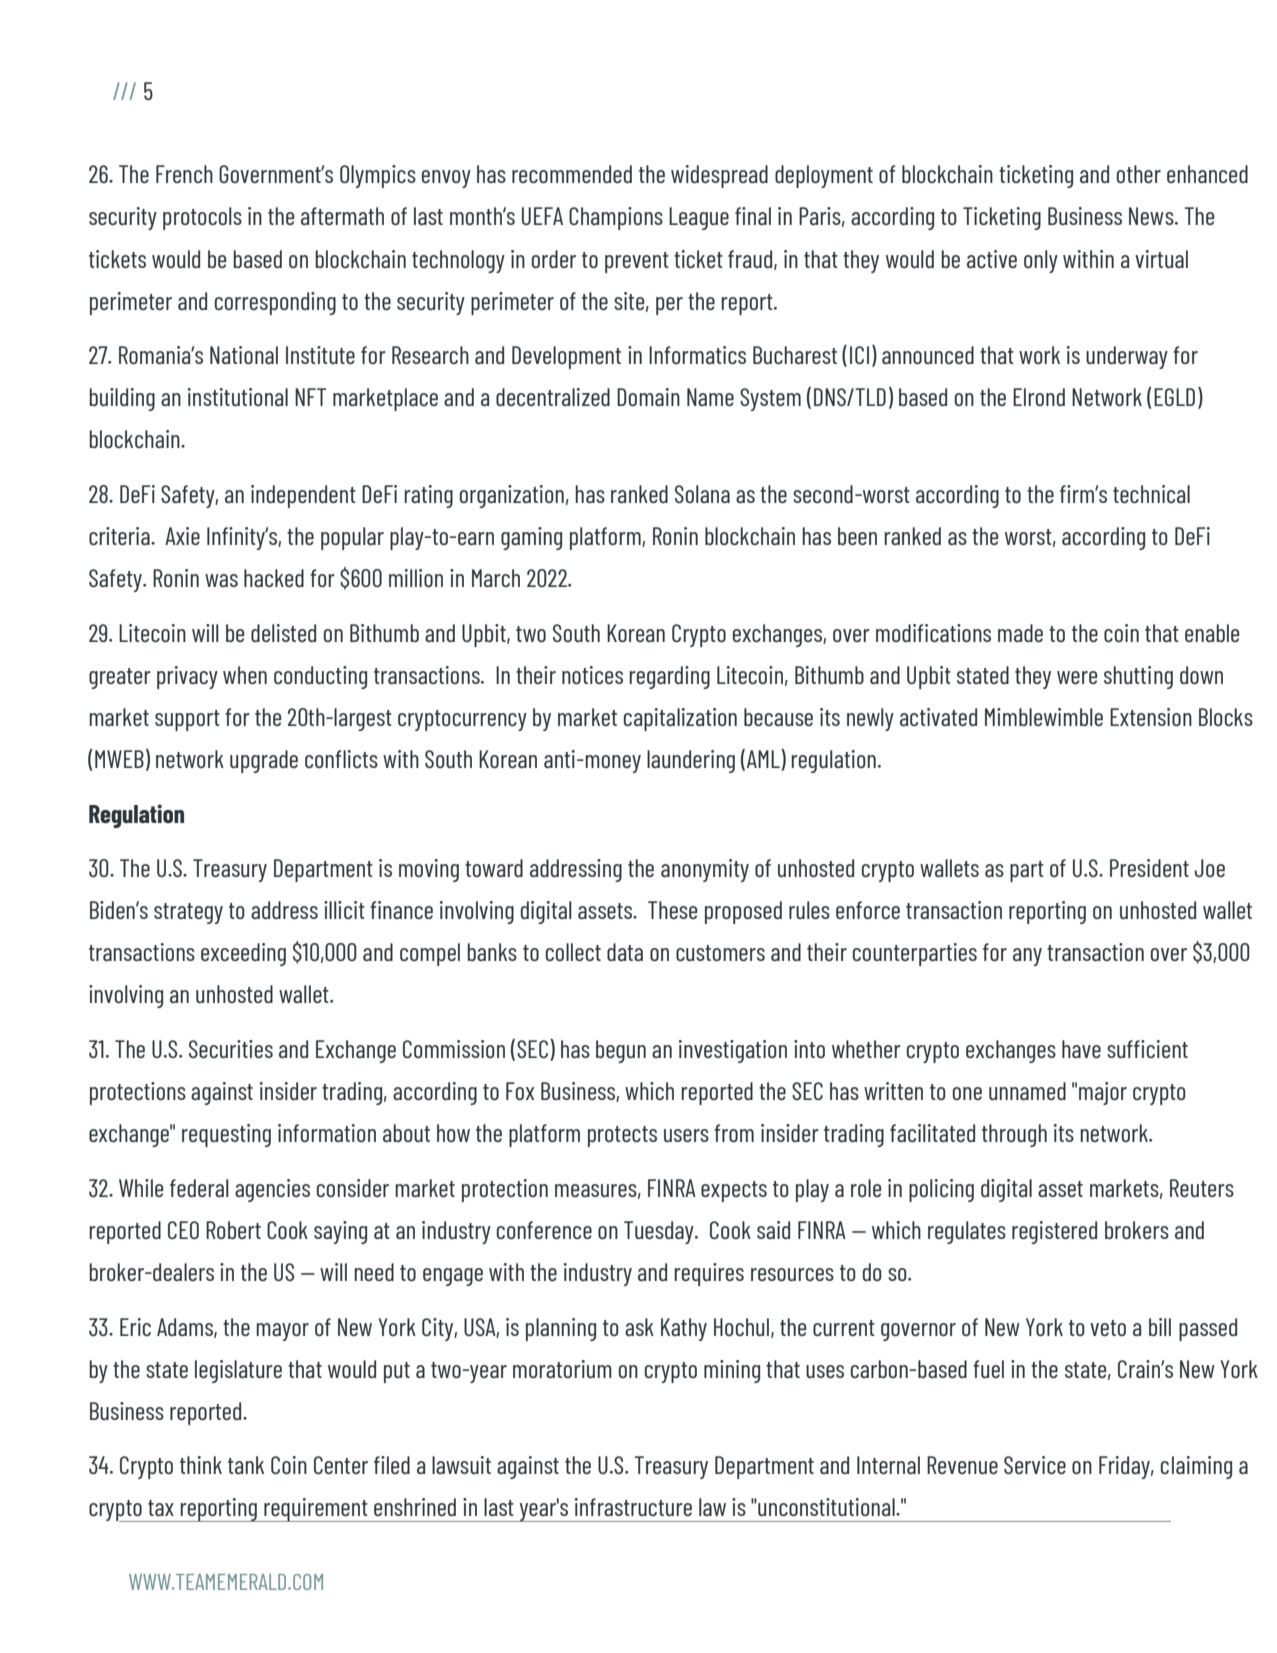 The image size is (1277, 1653). I want to click on independent, so click(303, 496).
